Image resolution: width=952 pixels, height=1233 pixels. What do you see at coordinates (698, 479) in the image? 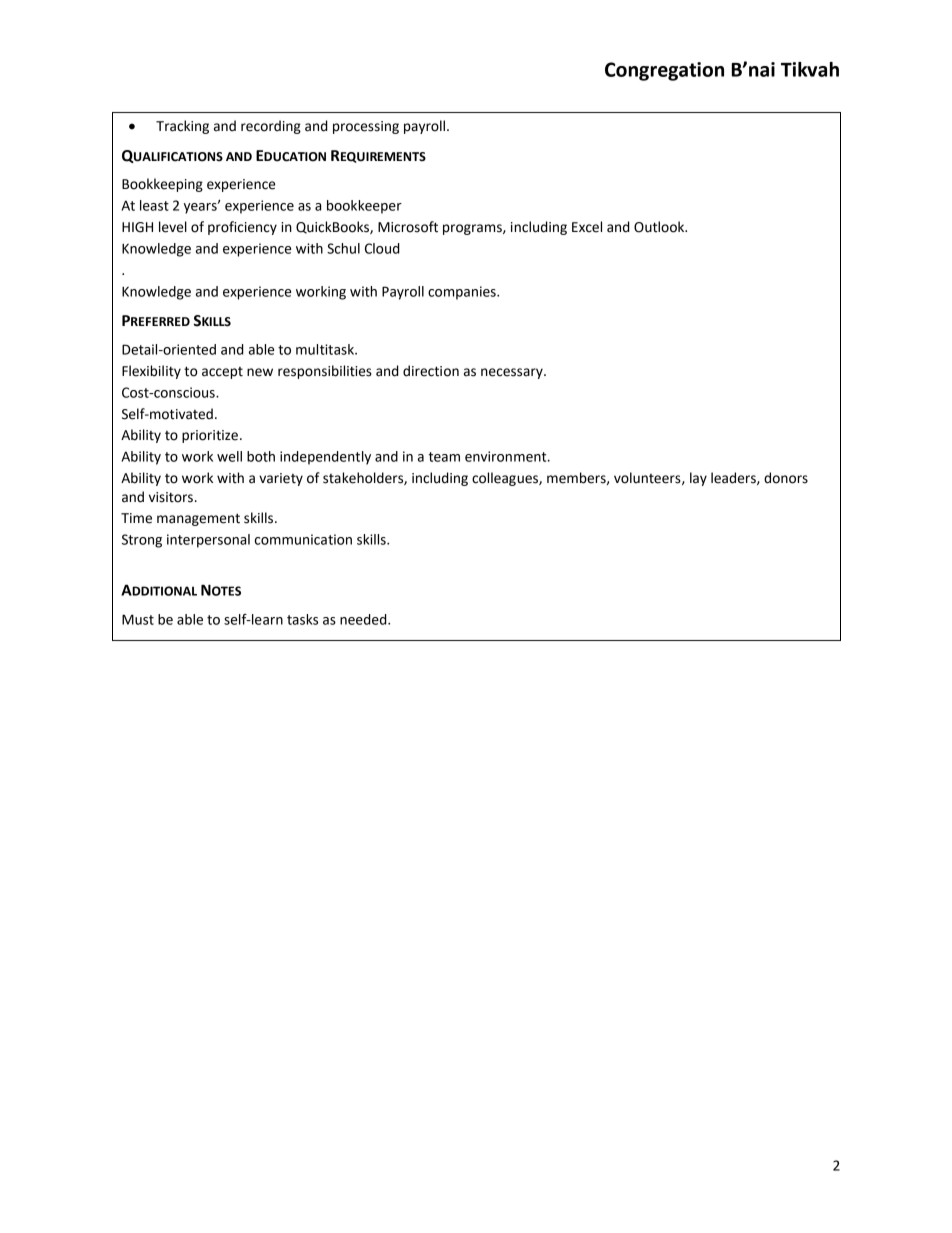
I see `lay` at bounding box center [698, 479].
